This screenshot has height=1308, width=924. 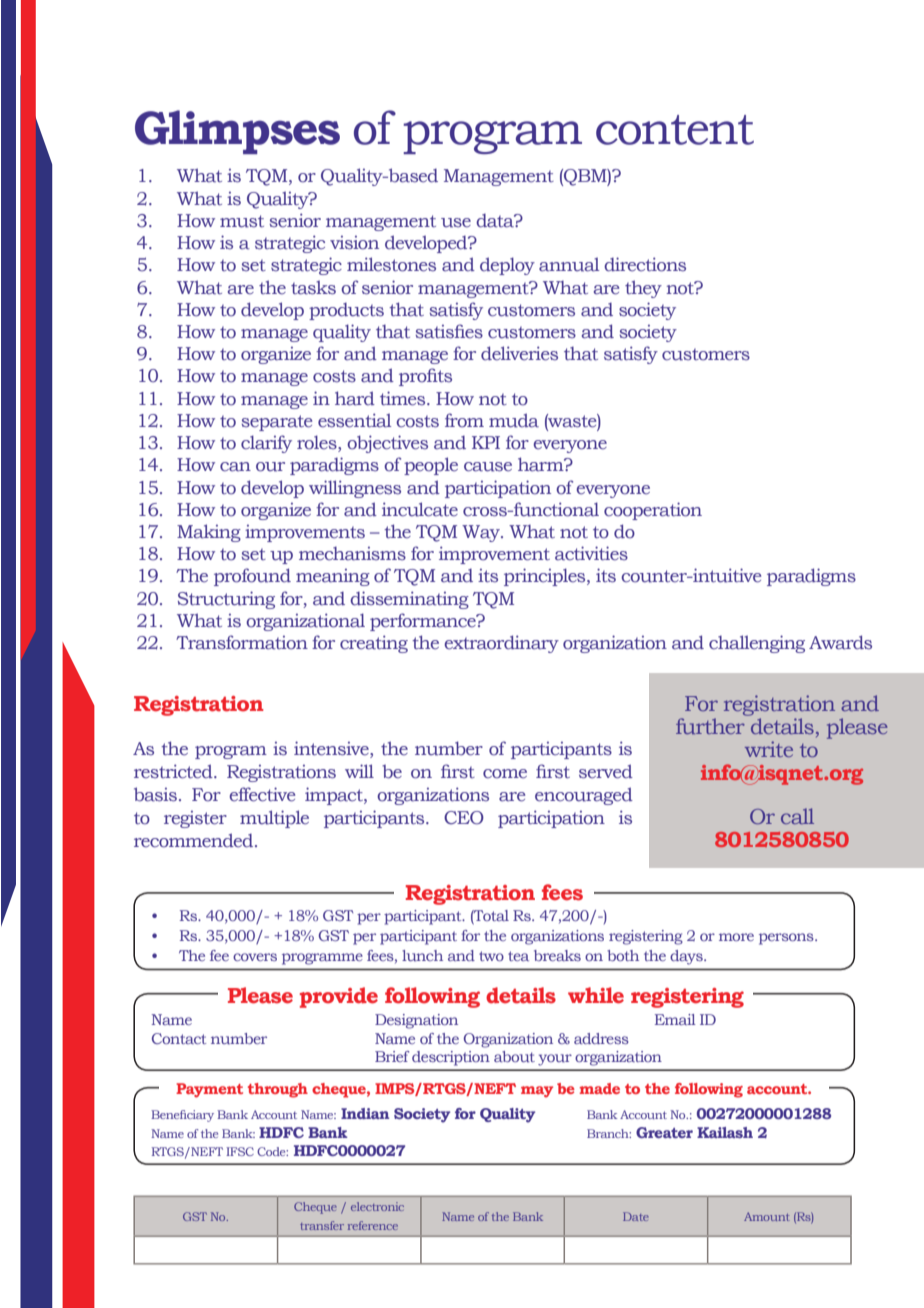 What do you see at coordinates (757, 644) in the screenshot?
I see `challenging` at bounding box center [757, 644].
